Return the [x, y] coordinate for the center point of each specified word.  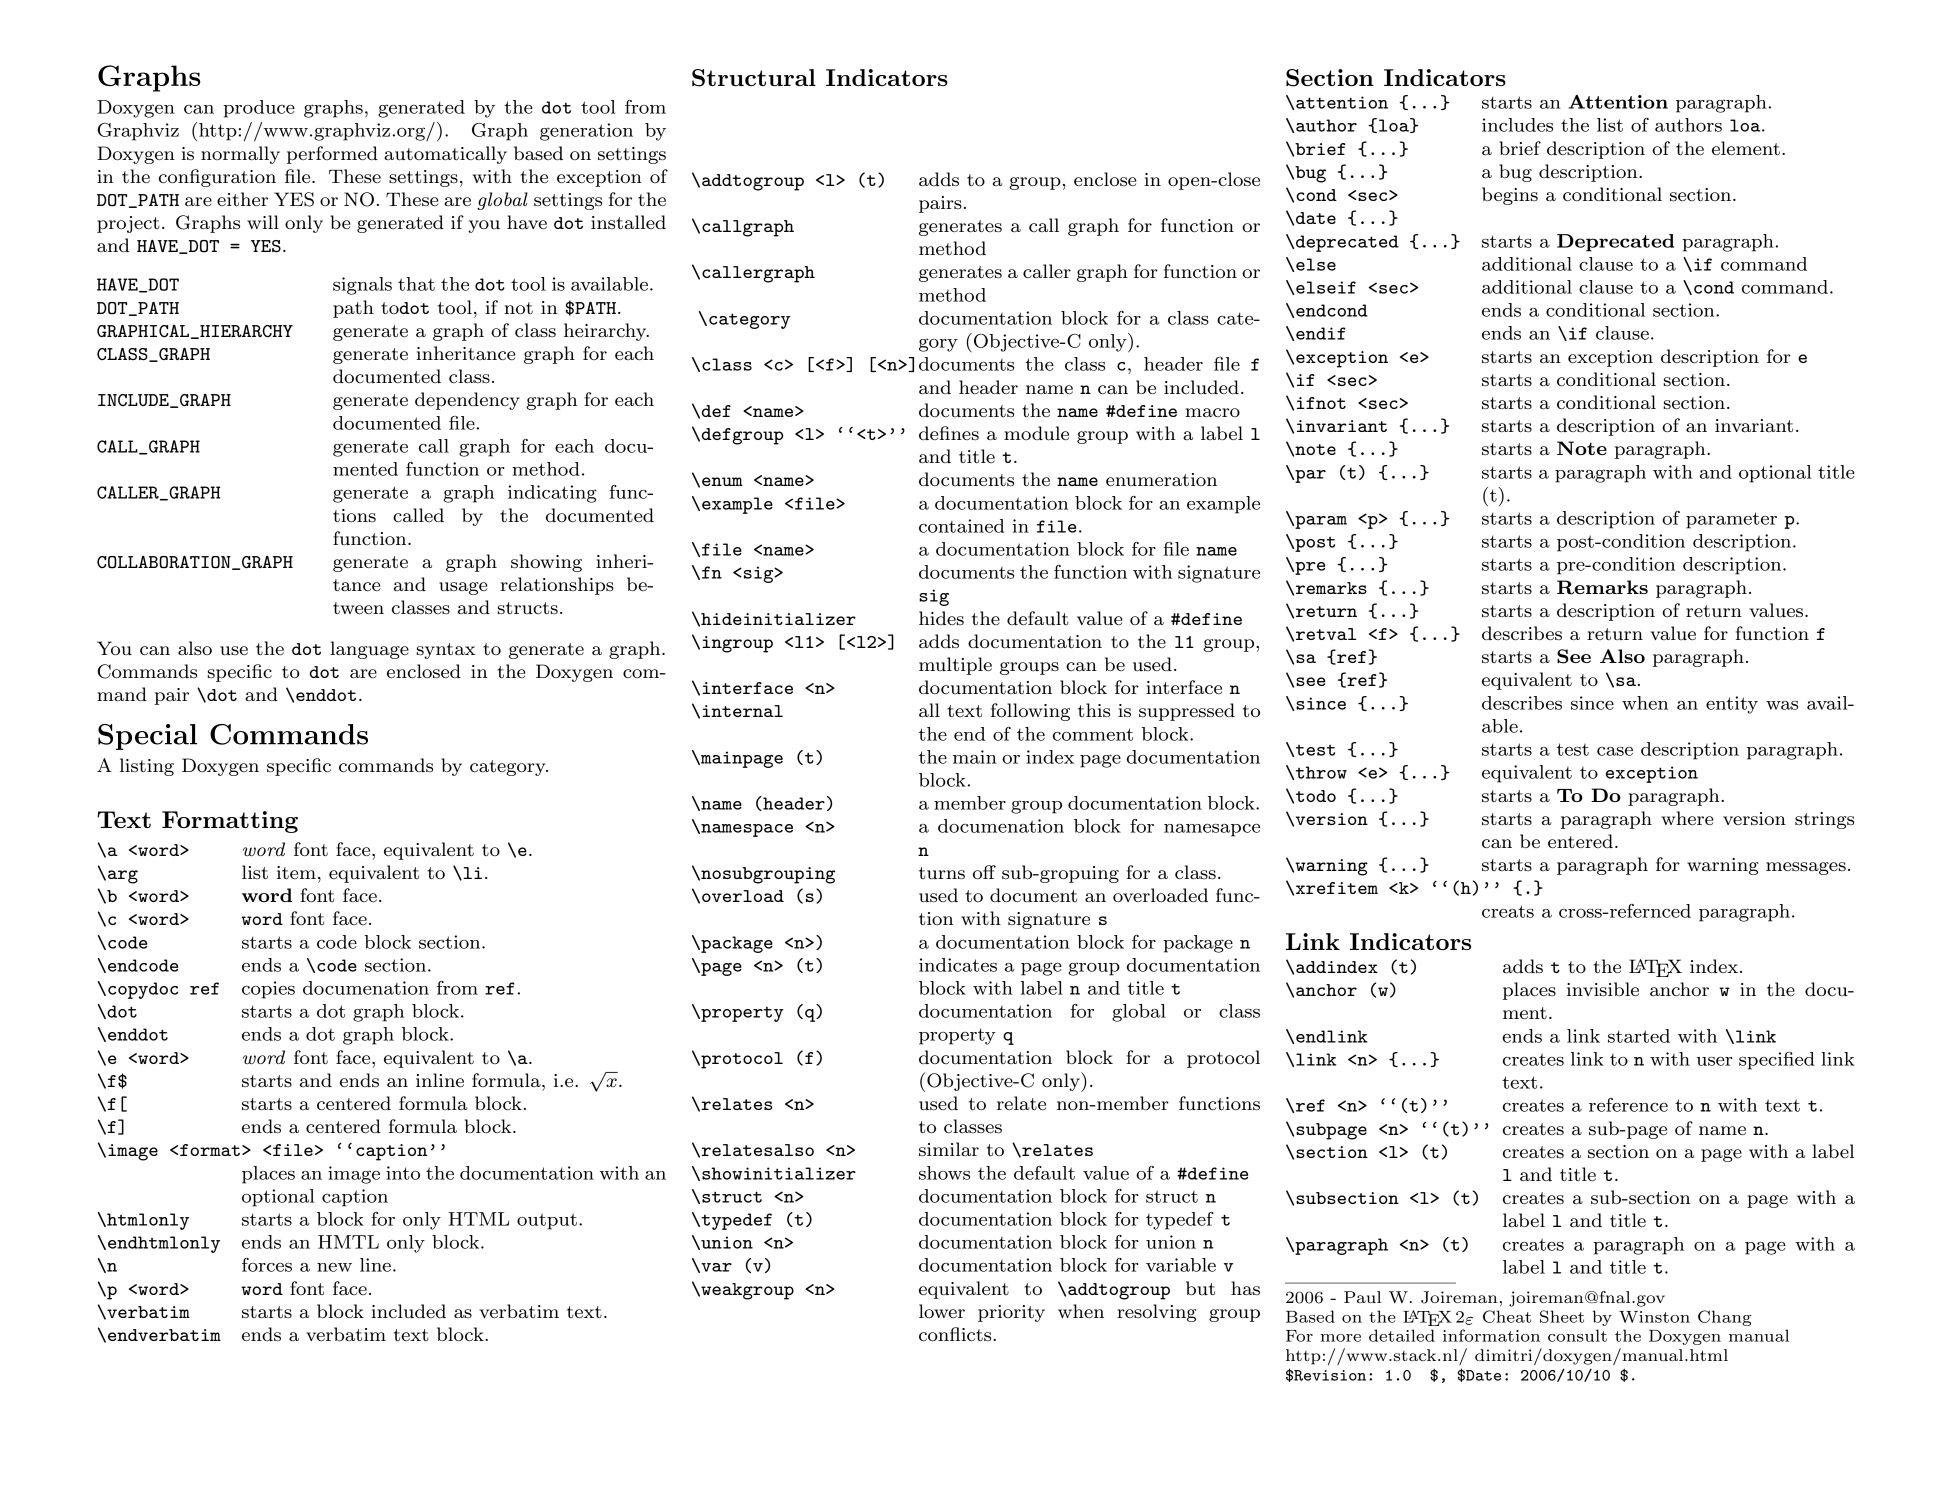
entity [1732, 705]
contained [961, 526]
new [334, 1267]
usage [463, 588]
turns [942, 873]
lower [942, 1311]
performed [332, 155]
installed [628, 222]
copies [268, 990]
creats [1508, 911]
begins [1510, 196]
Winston [1654, 1317]
